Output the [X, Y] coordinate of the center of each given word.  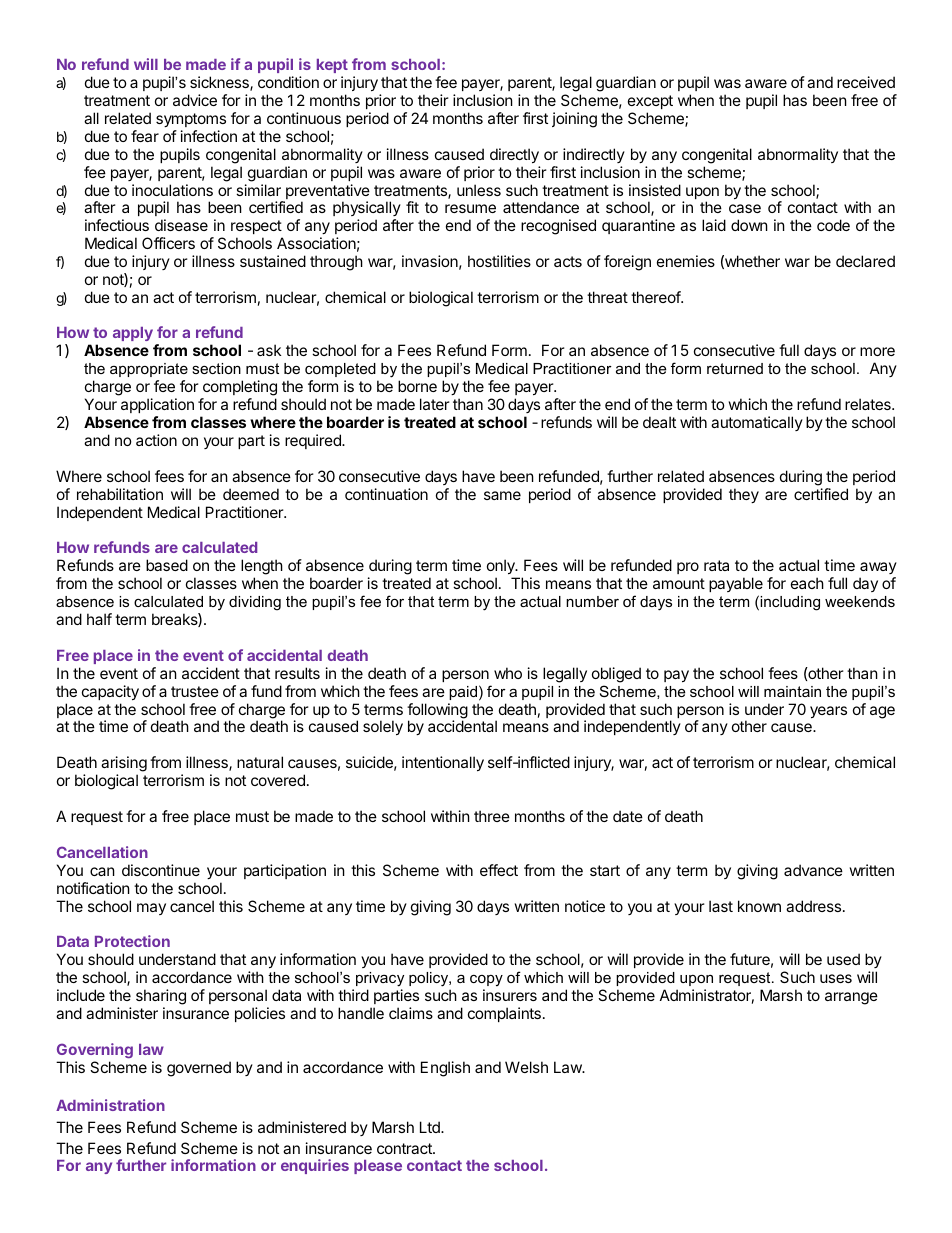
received [866, 82]
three [492, 816]
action [156, 440]
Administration [110, 1105]
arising [124, 765]
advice [195, 100]
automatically [757, 423]
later [435, 404]
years [828, 712]
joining [574, 120]
